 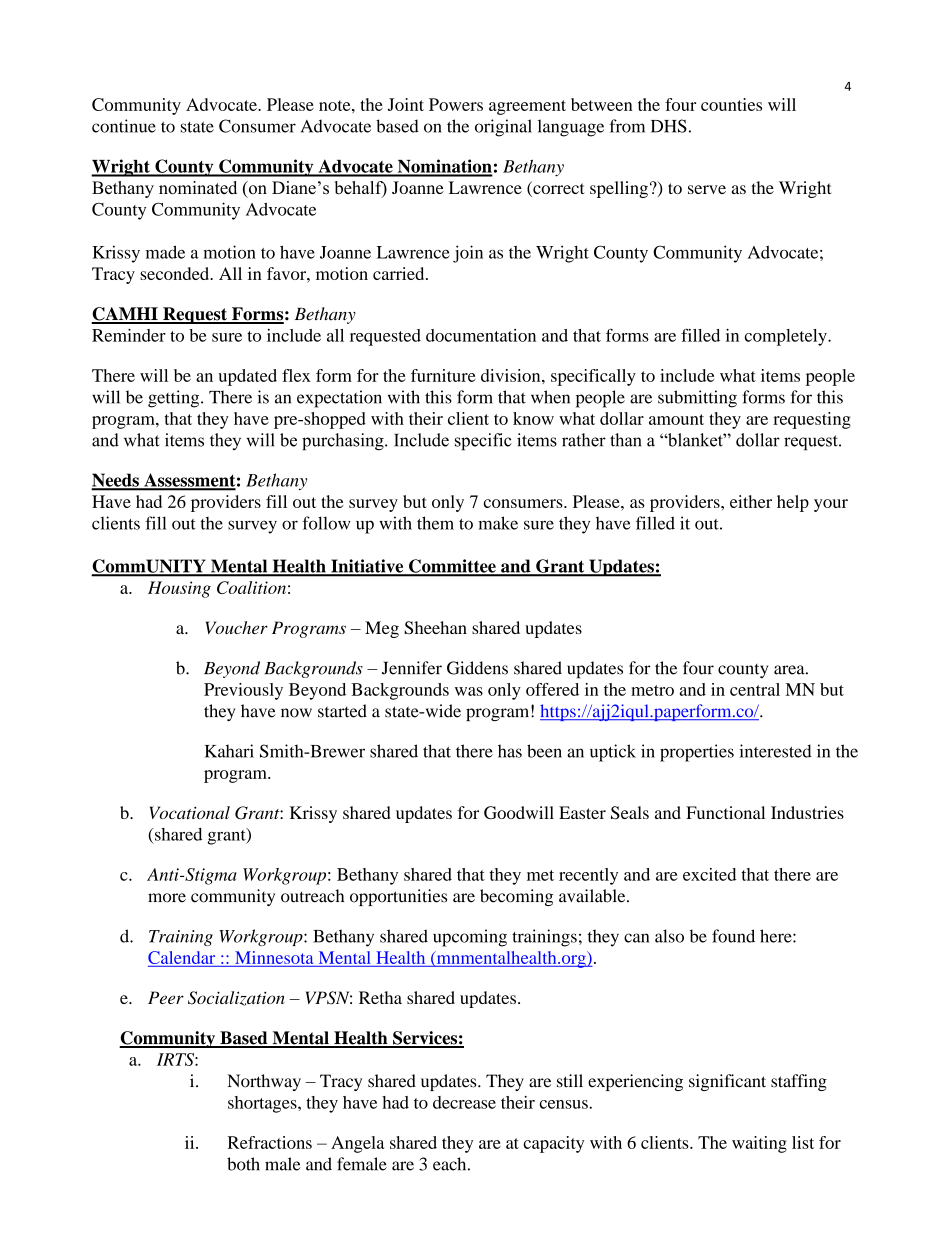 What do you see at coordinates (751, 501) in the document?
I see `either` at bounding box center [751, 501].
